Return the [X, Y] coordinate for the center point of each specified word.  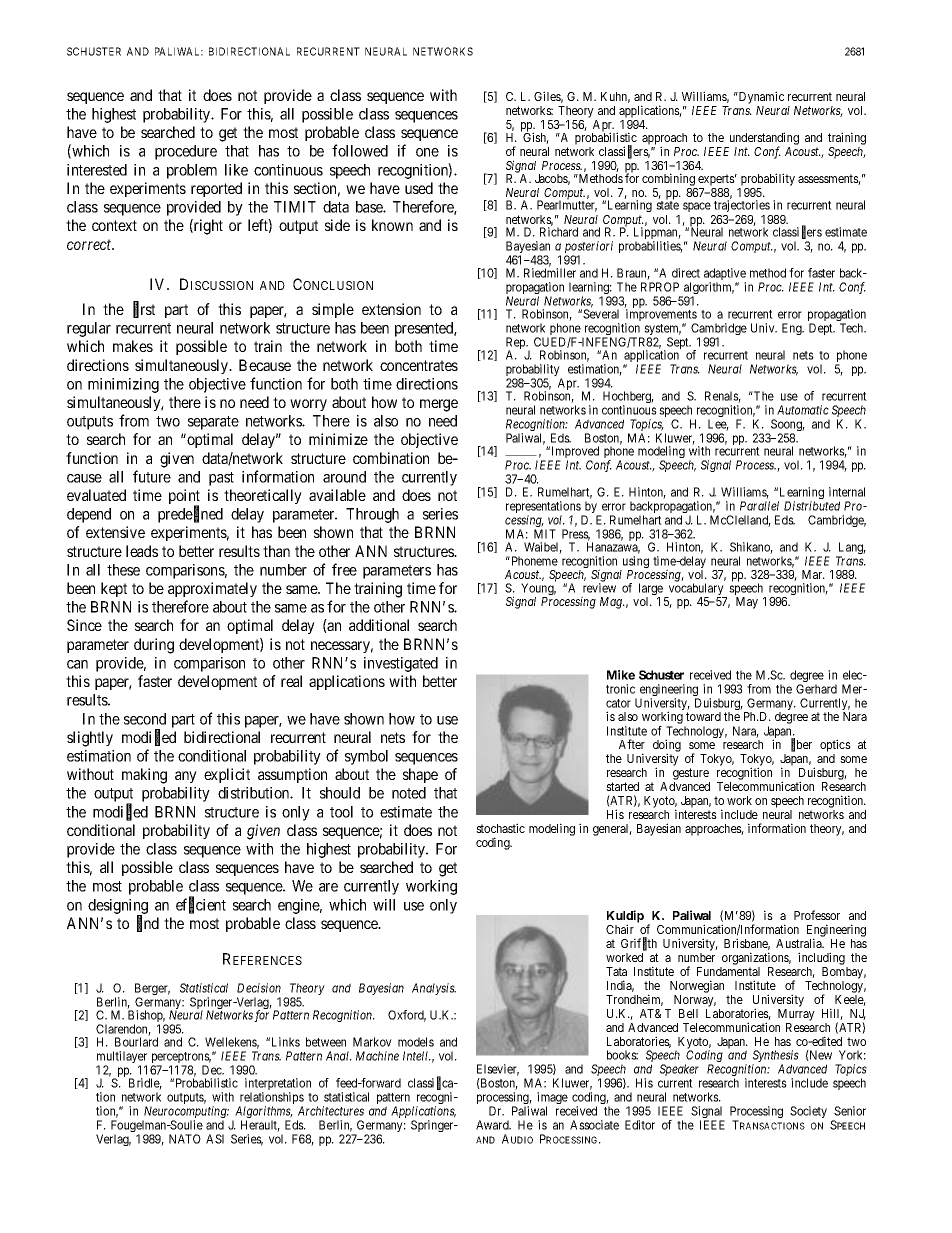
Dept [822, 329]
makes [133, 346]
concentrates [419, 365]
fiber [801, 745]
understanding [764, 139]
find [148, 924]
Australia [800, 943]
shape [420, 775]
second [145, 719]
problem [192, 171]
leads [142, 551]
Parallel [759, 506]
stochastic [500, 828]
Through [372, 515]
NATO [185, 1139]
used [419, 188]
